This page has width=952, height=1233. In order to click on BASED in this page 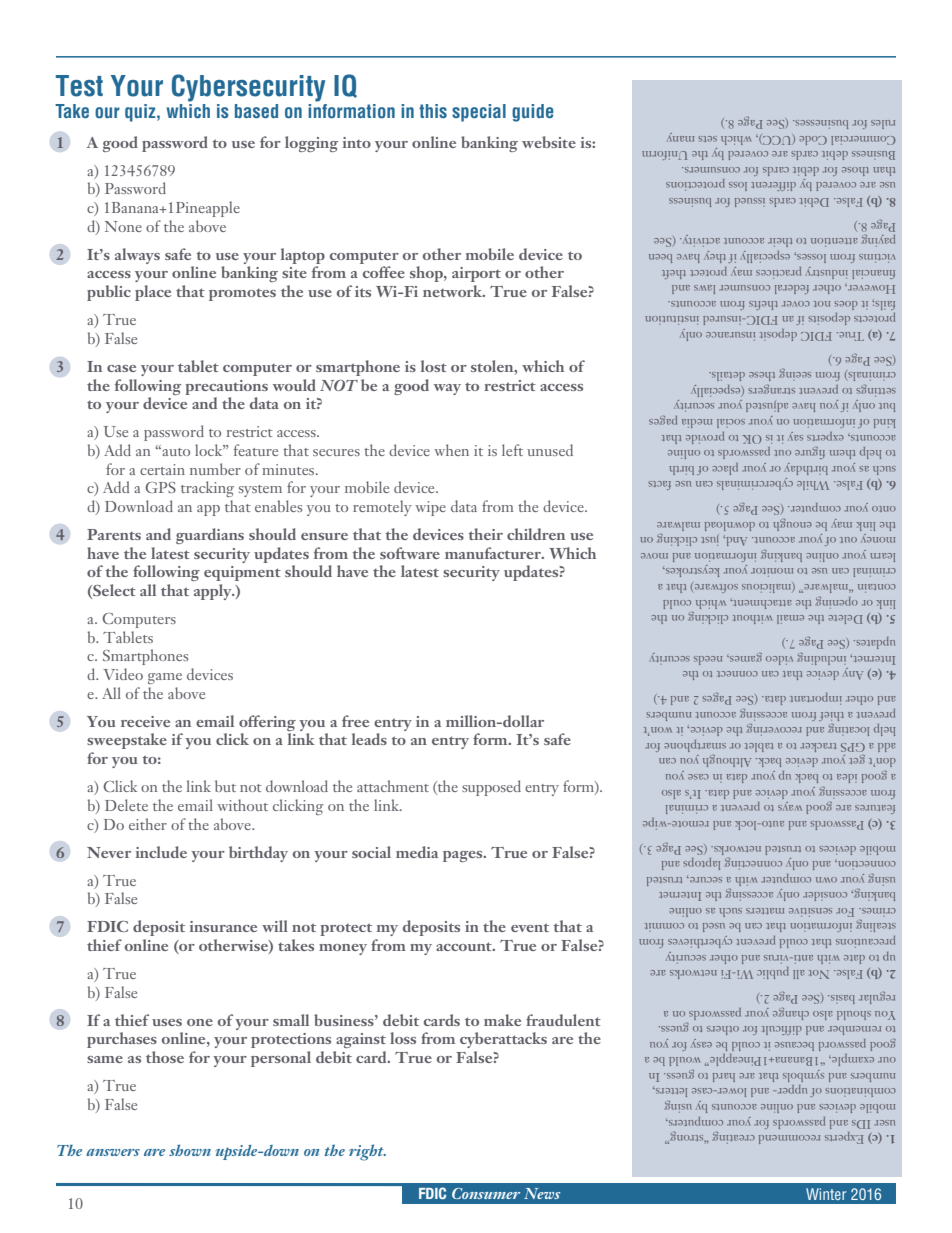, I will do `click(256, 111)`.
